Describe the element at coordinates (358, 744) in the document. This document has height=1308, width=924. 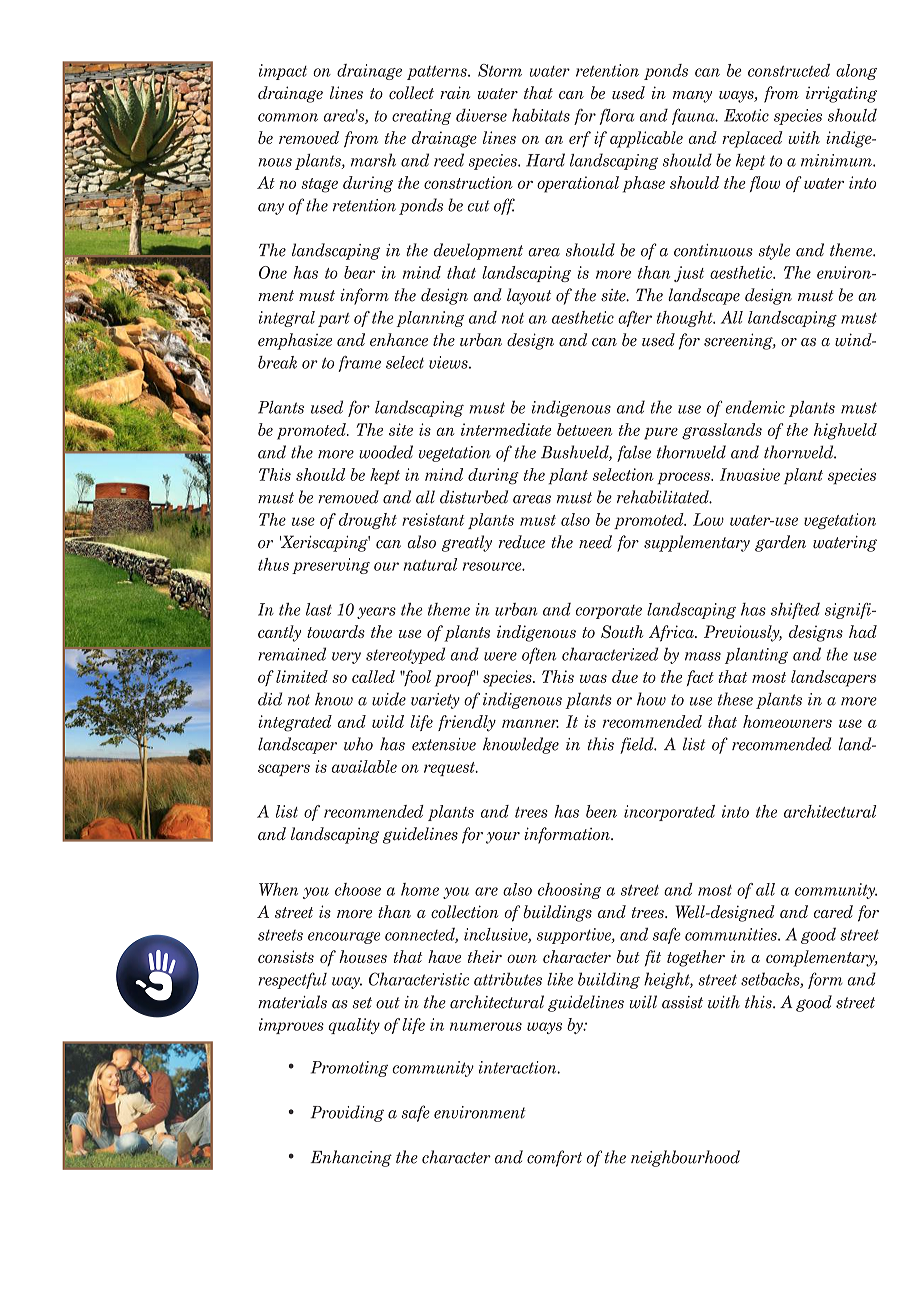
I see `who` at that location.
